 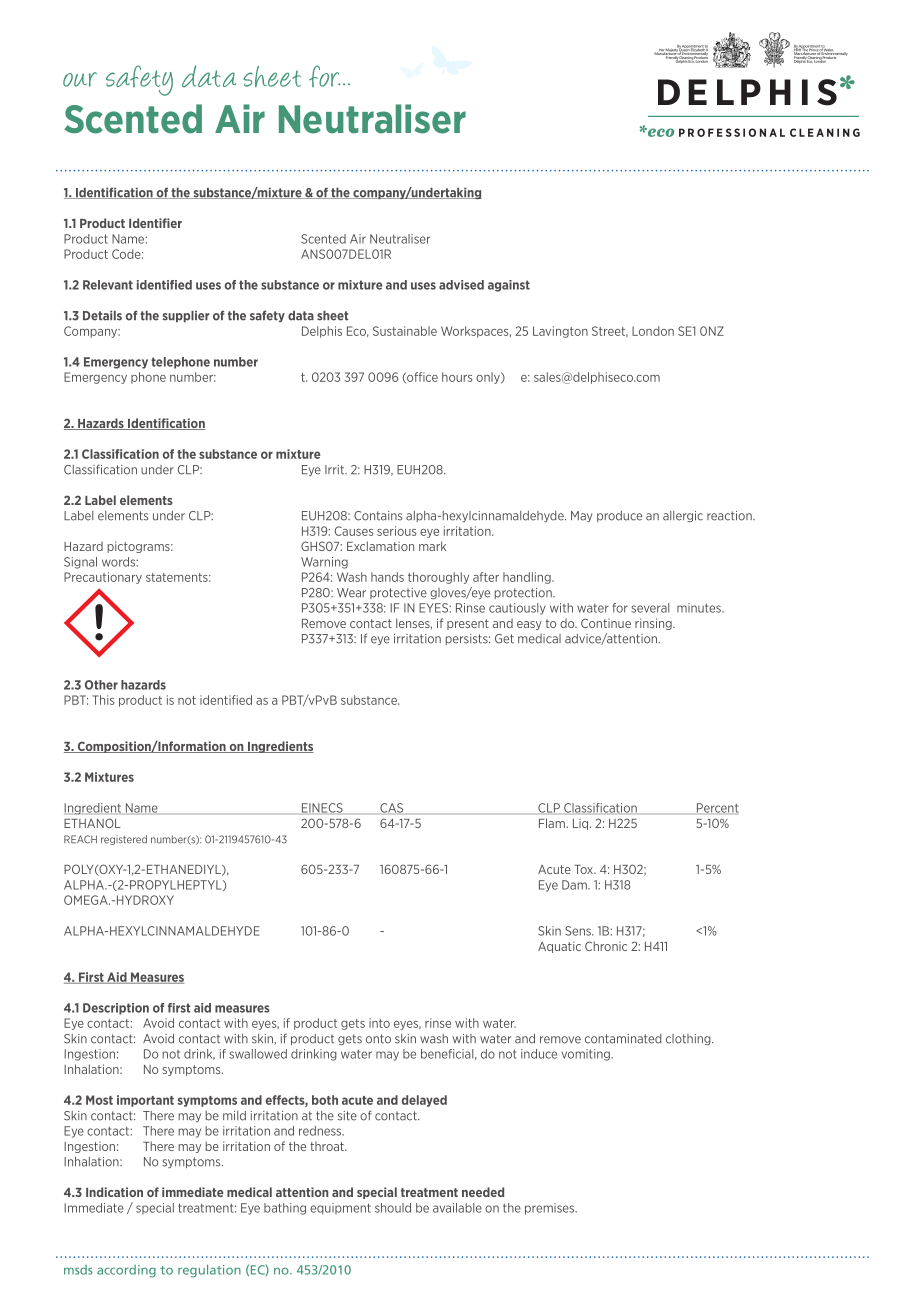 What do you see at coordinates (155, 223) in the screenshot?
I see `Identifier` at bounding box center [155, 223].
